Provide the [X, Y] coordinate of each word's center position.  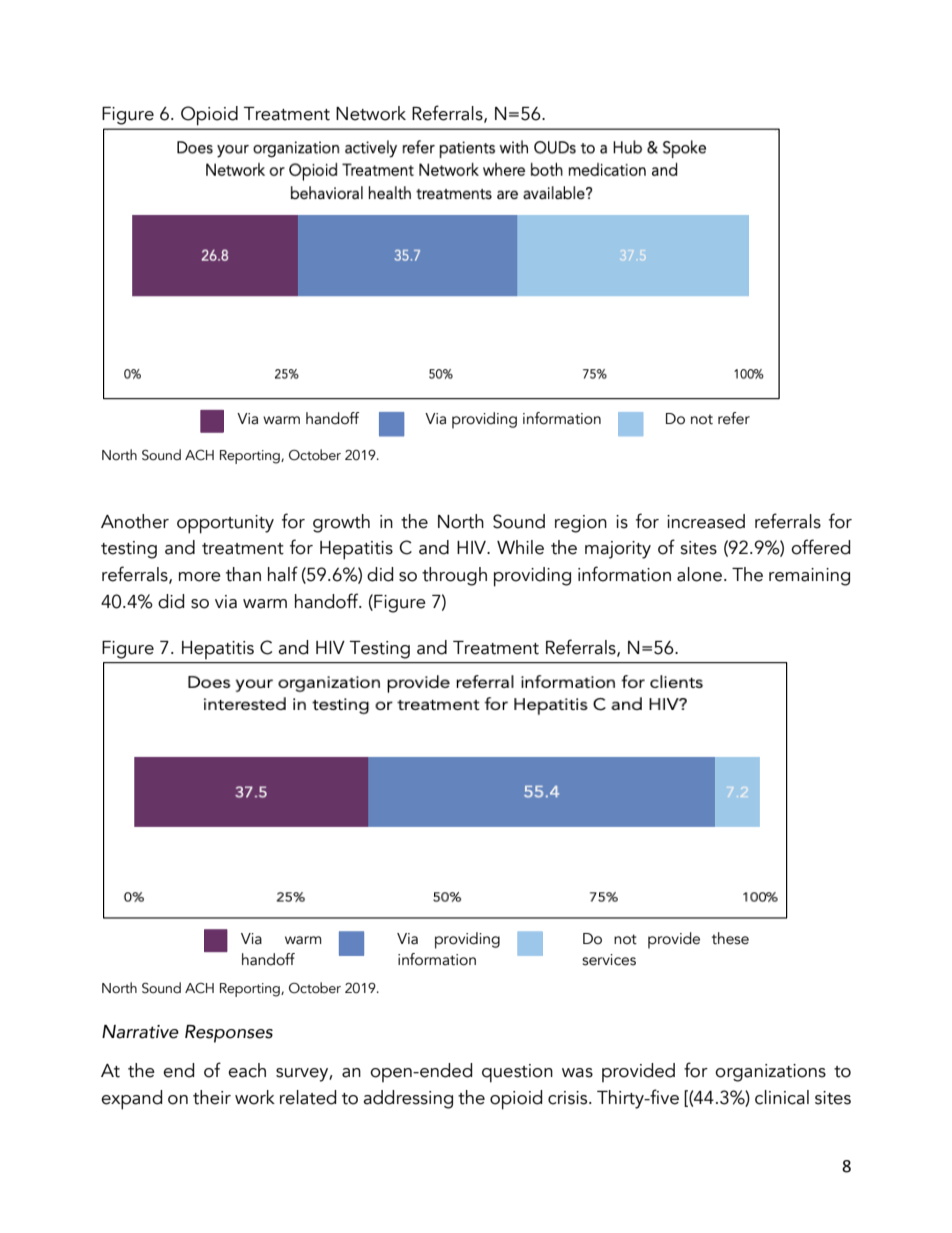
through [454, 576]
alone [699, 574]
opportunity [225, 524]
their [212, 1097]
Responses [229, 1034]
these [730, 938]
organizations [770, 1073]
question [517, 1073]
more [200, 577]
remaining [809, 577]
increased [706, 521]
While [520, 547]
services [609, 960]
